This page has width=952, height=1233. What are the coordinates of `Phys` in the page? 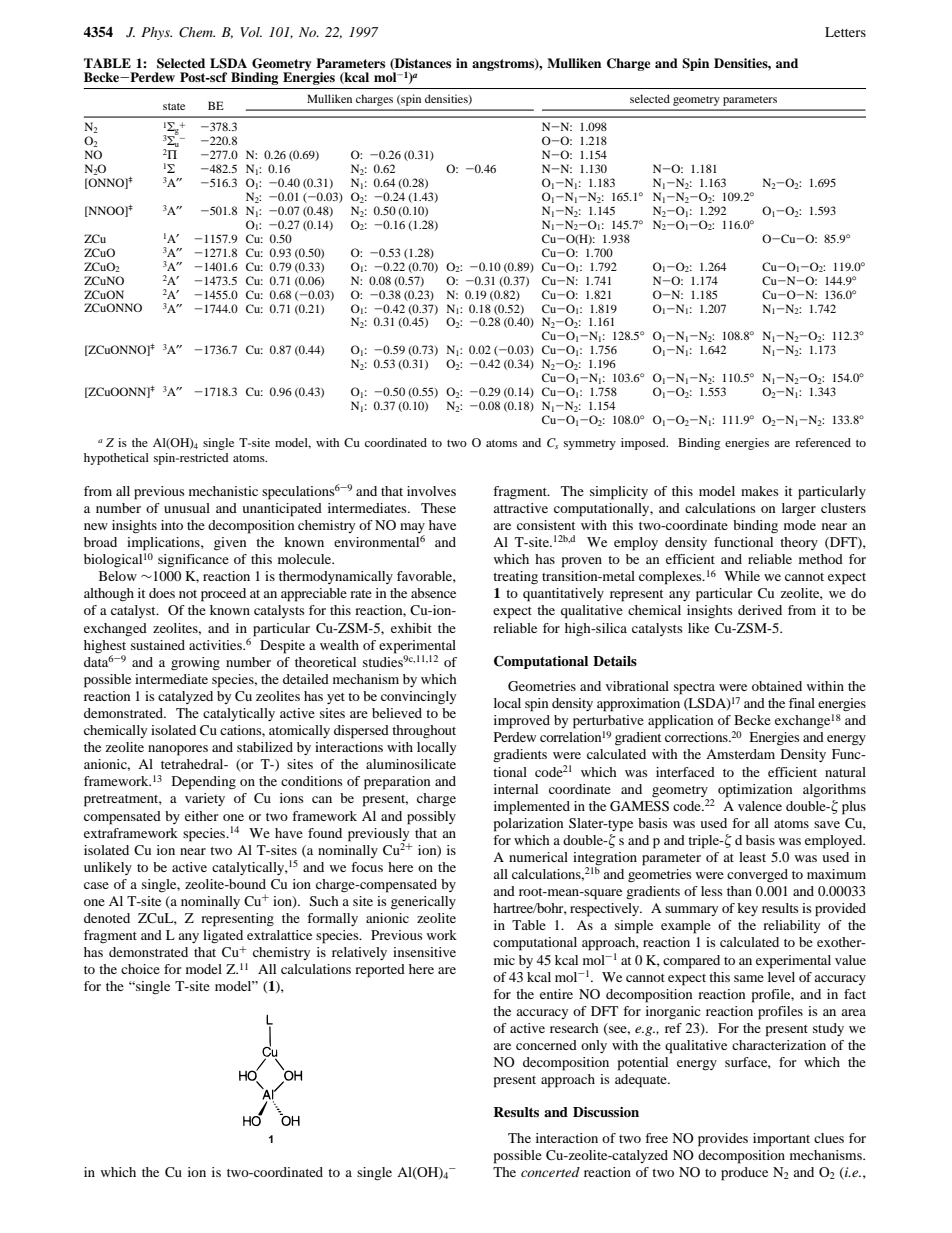 It's located at (156, 33).
